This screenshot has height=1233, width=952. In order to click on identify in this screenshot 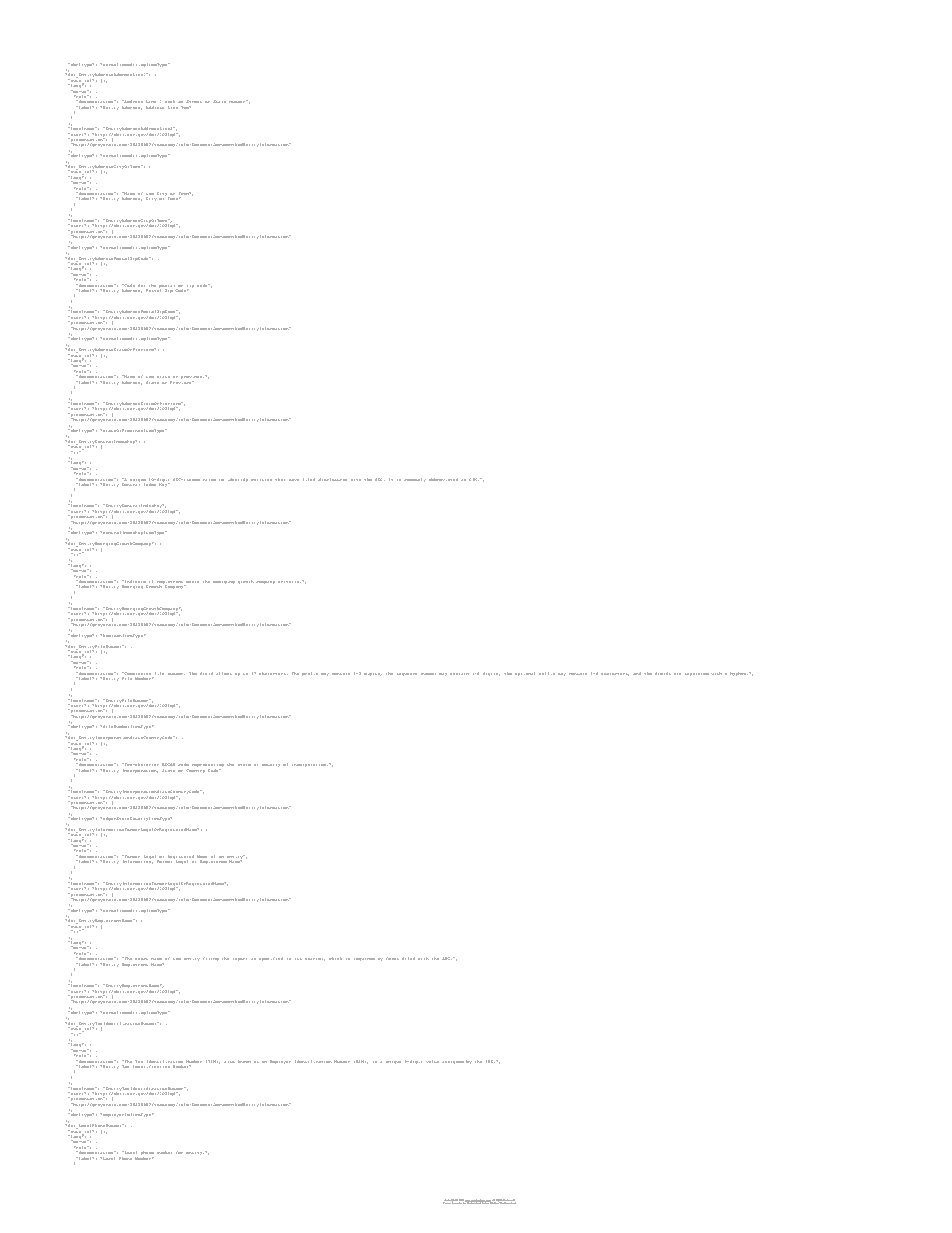, I will do `click(238, 480)`.
